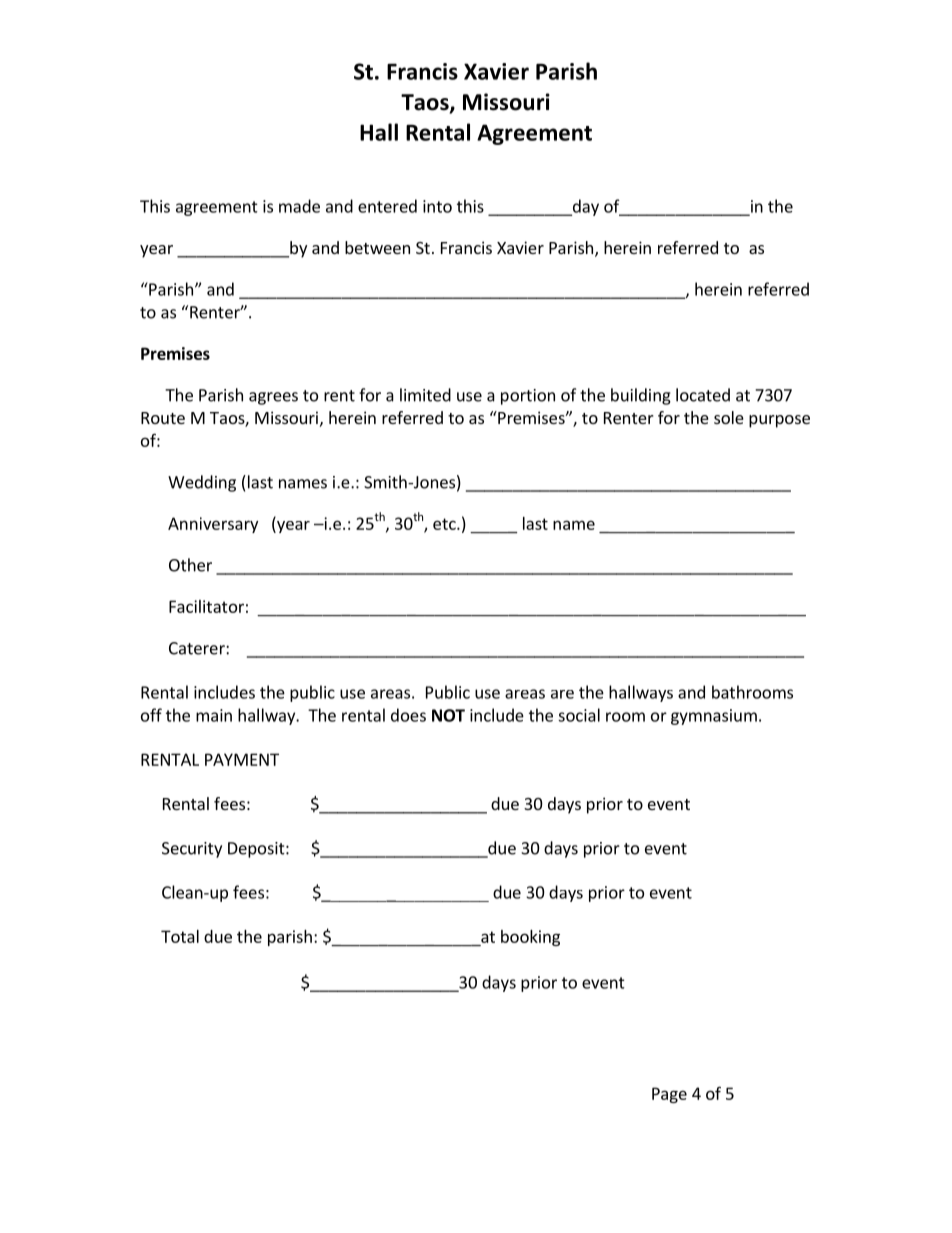  What do you see at coordinates (180, 936) in the screenshot?
I see `Total` at bounding box center [180, 936].
